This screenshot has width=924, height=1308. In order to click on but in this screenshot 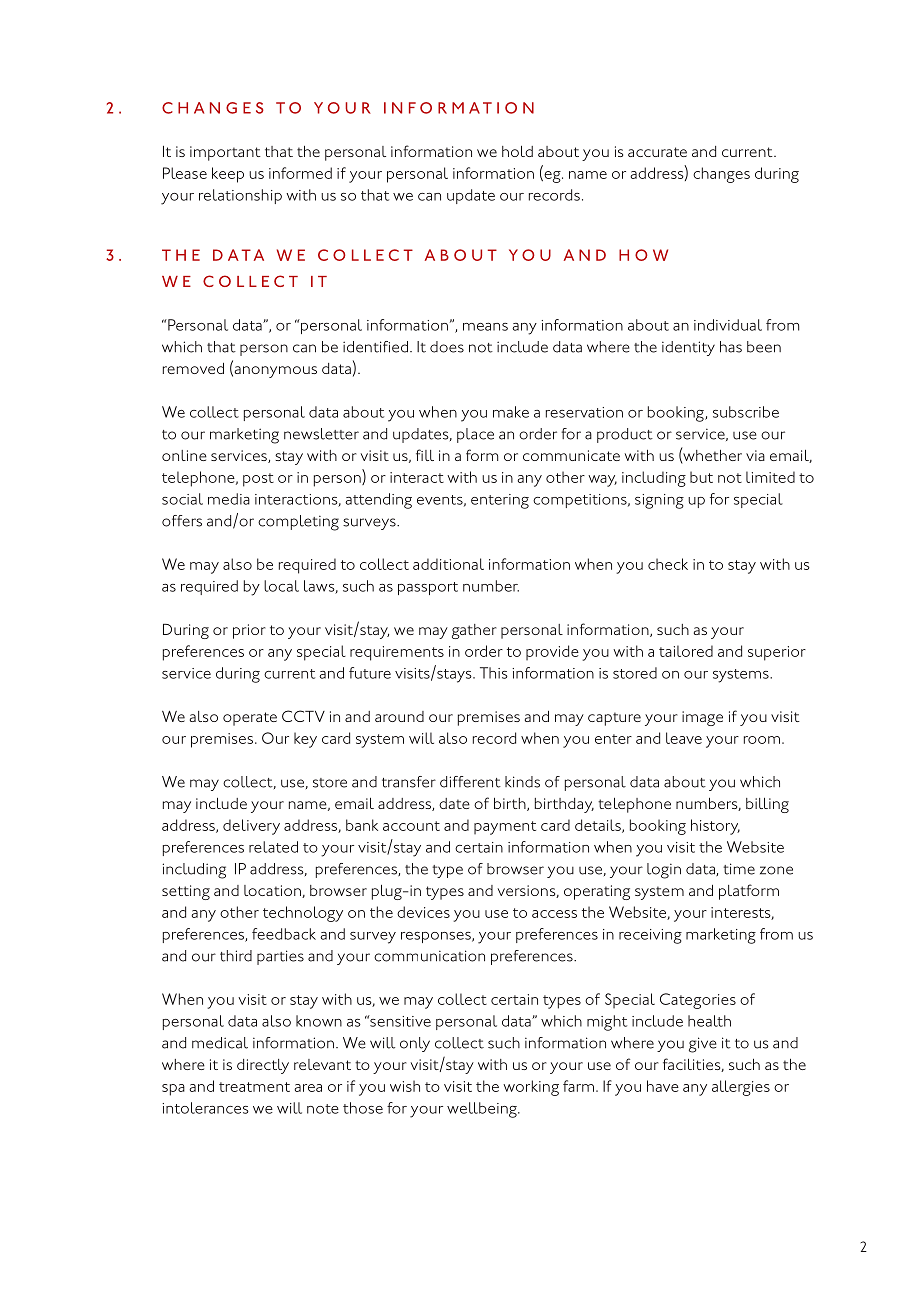, I will do `click(701, 477)`.
